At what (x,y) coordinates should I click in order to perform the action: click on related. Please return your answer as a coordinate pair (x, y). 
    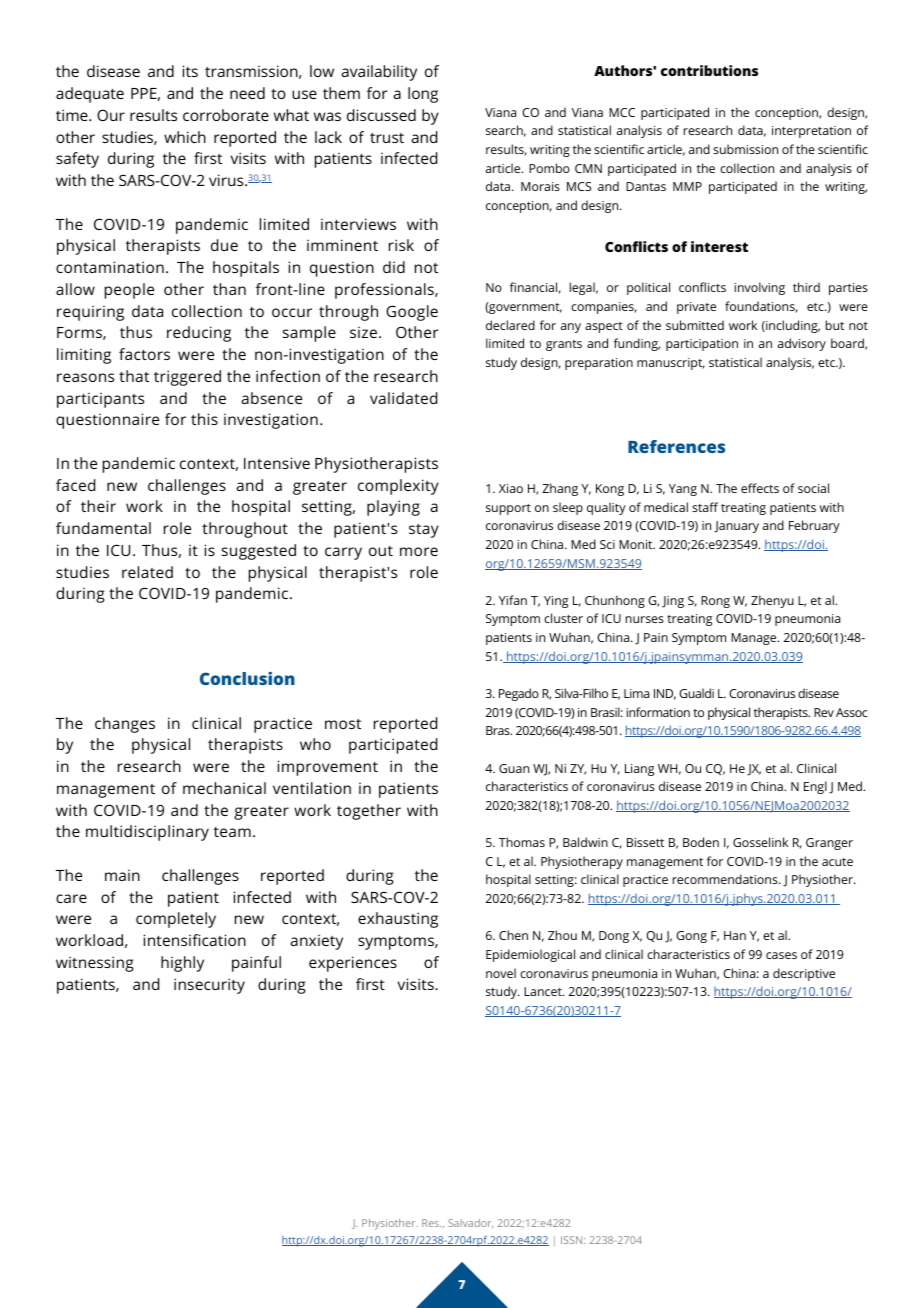
    Looking at the image, I should click on (147, 572).
